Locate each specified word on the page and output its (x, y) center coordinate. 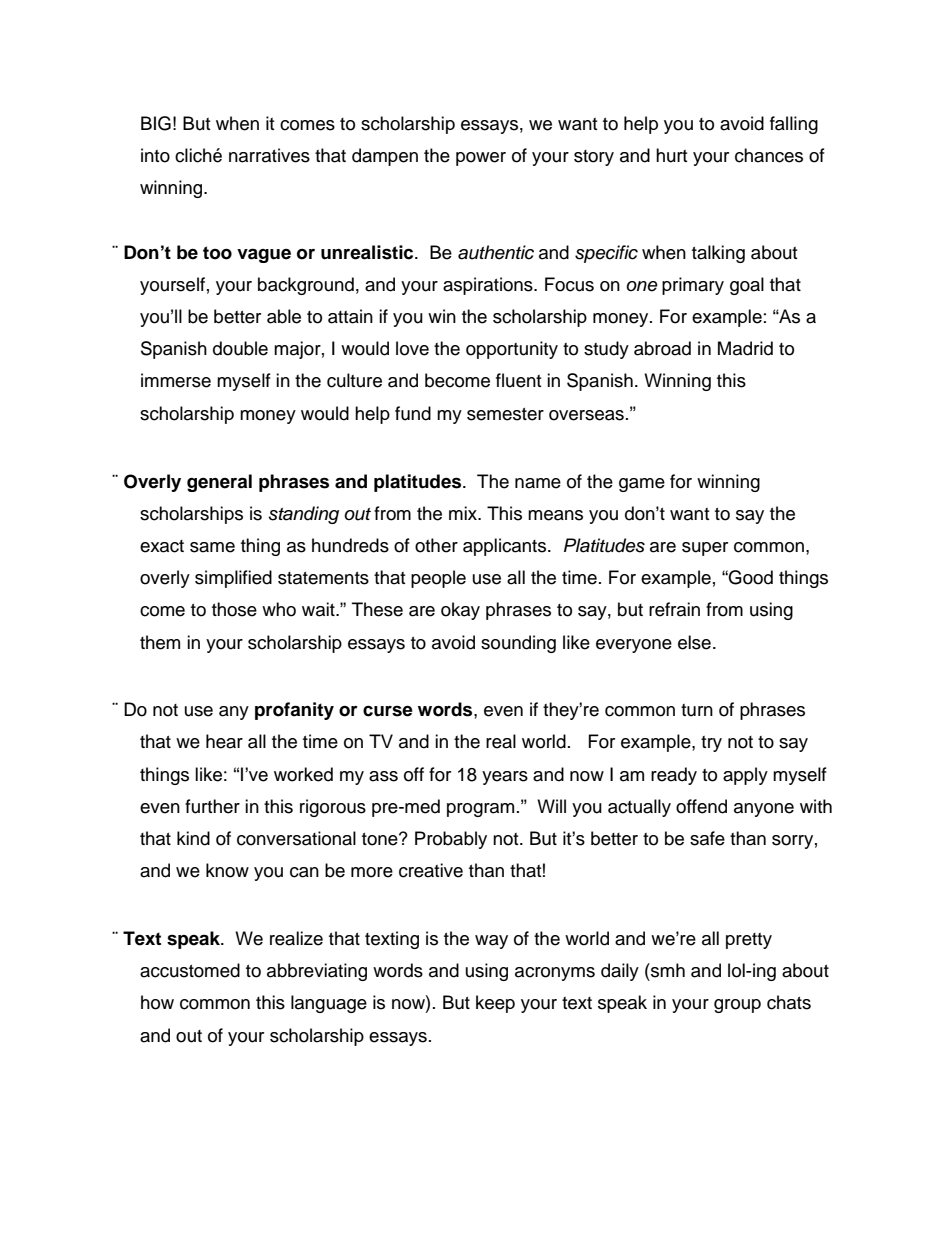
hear (224, 741)
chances (769, 155)
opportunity (512, 350)
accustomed (190, 970)
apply (745, 776)
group (737, 1006)
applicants (506, 547)
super (705, 549)
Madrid (745, 348)
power (481, 159)
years (505, 778)
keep (495, 1004)
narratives (269, 155)
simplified (233, 579)
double (240, 348)
